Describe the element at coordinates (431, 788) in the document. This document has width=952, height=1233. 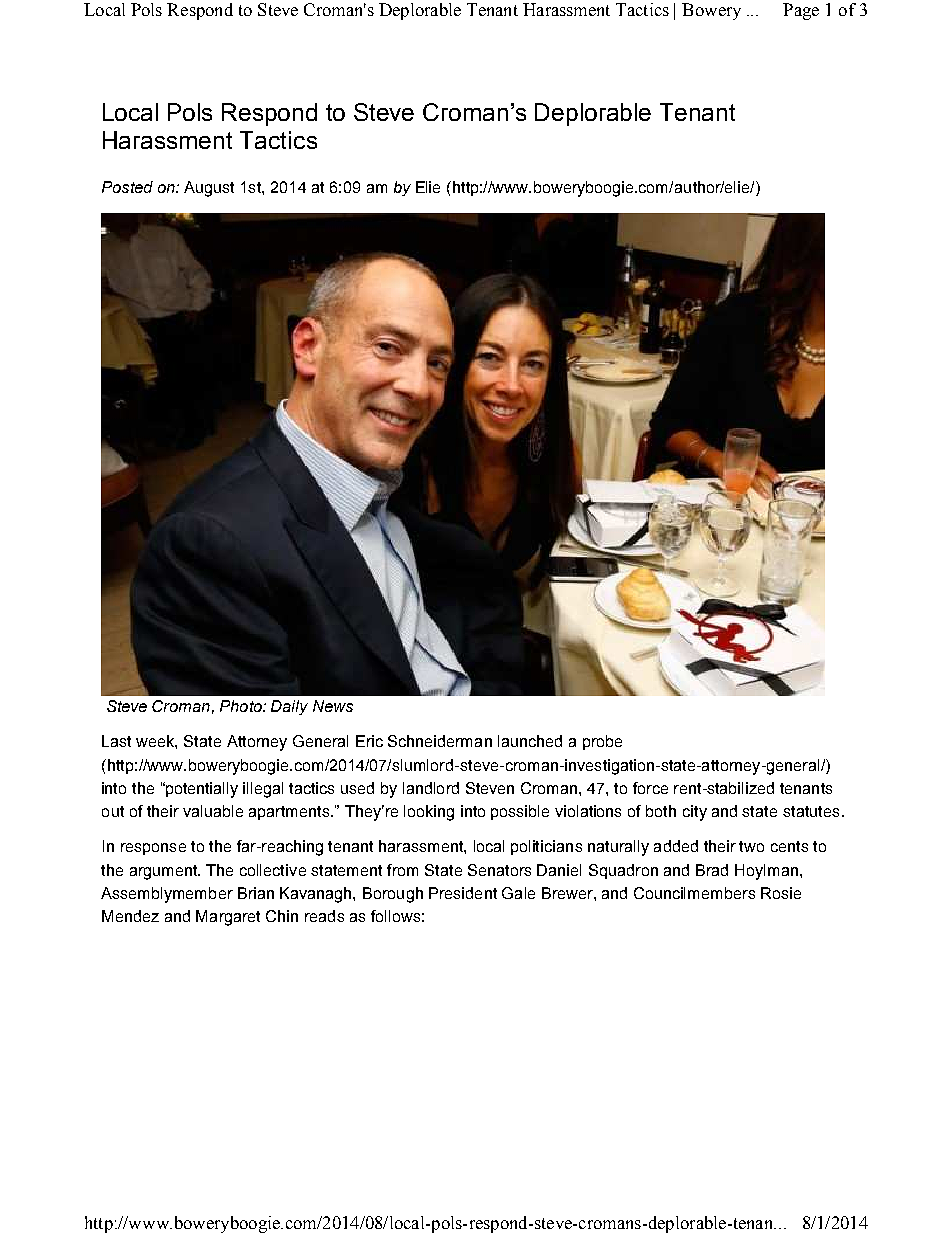
I see `landlord` at that location.
